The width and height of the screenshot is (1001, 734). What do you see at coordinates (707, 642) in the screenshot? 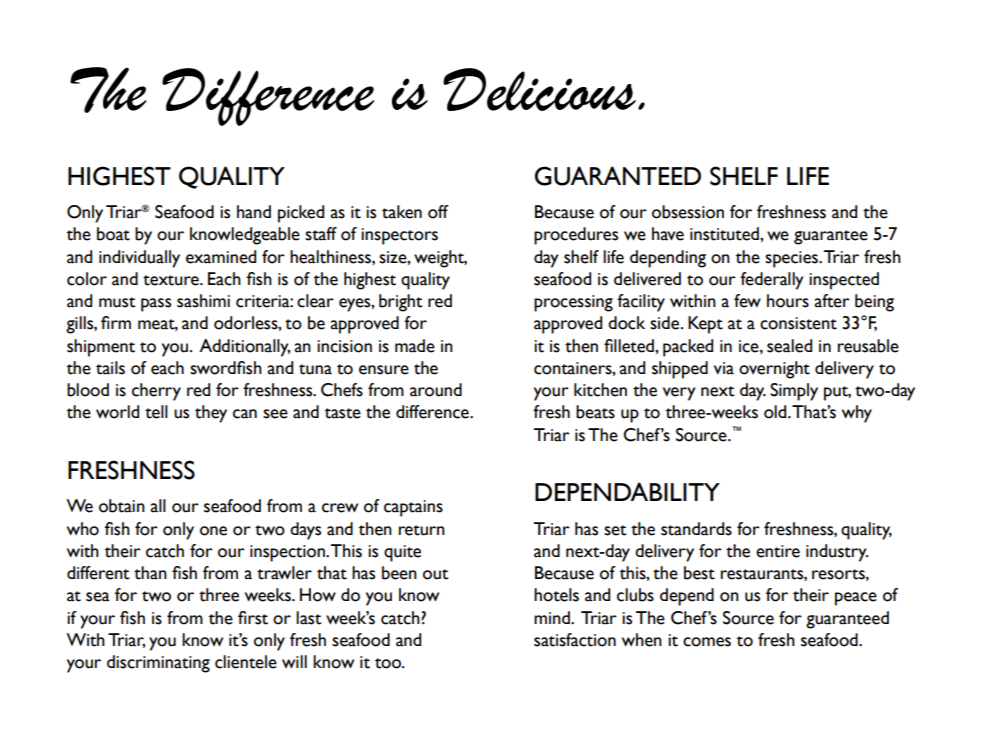
I see `comes` at bounding box center [707, 642].
